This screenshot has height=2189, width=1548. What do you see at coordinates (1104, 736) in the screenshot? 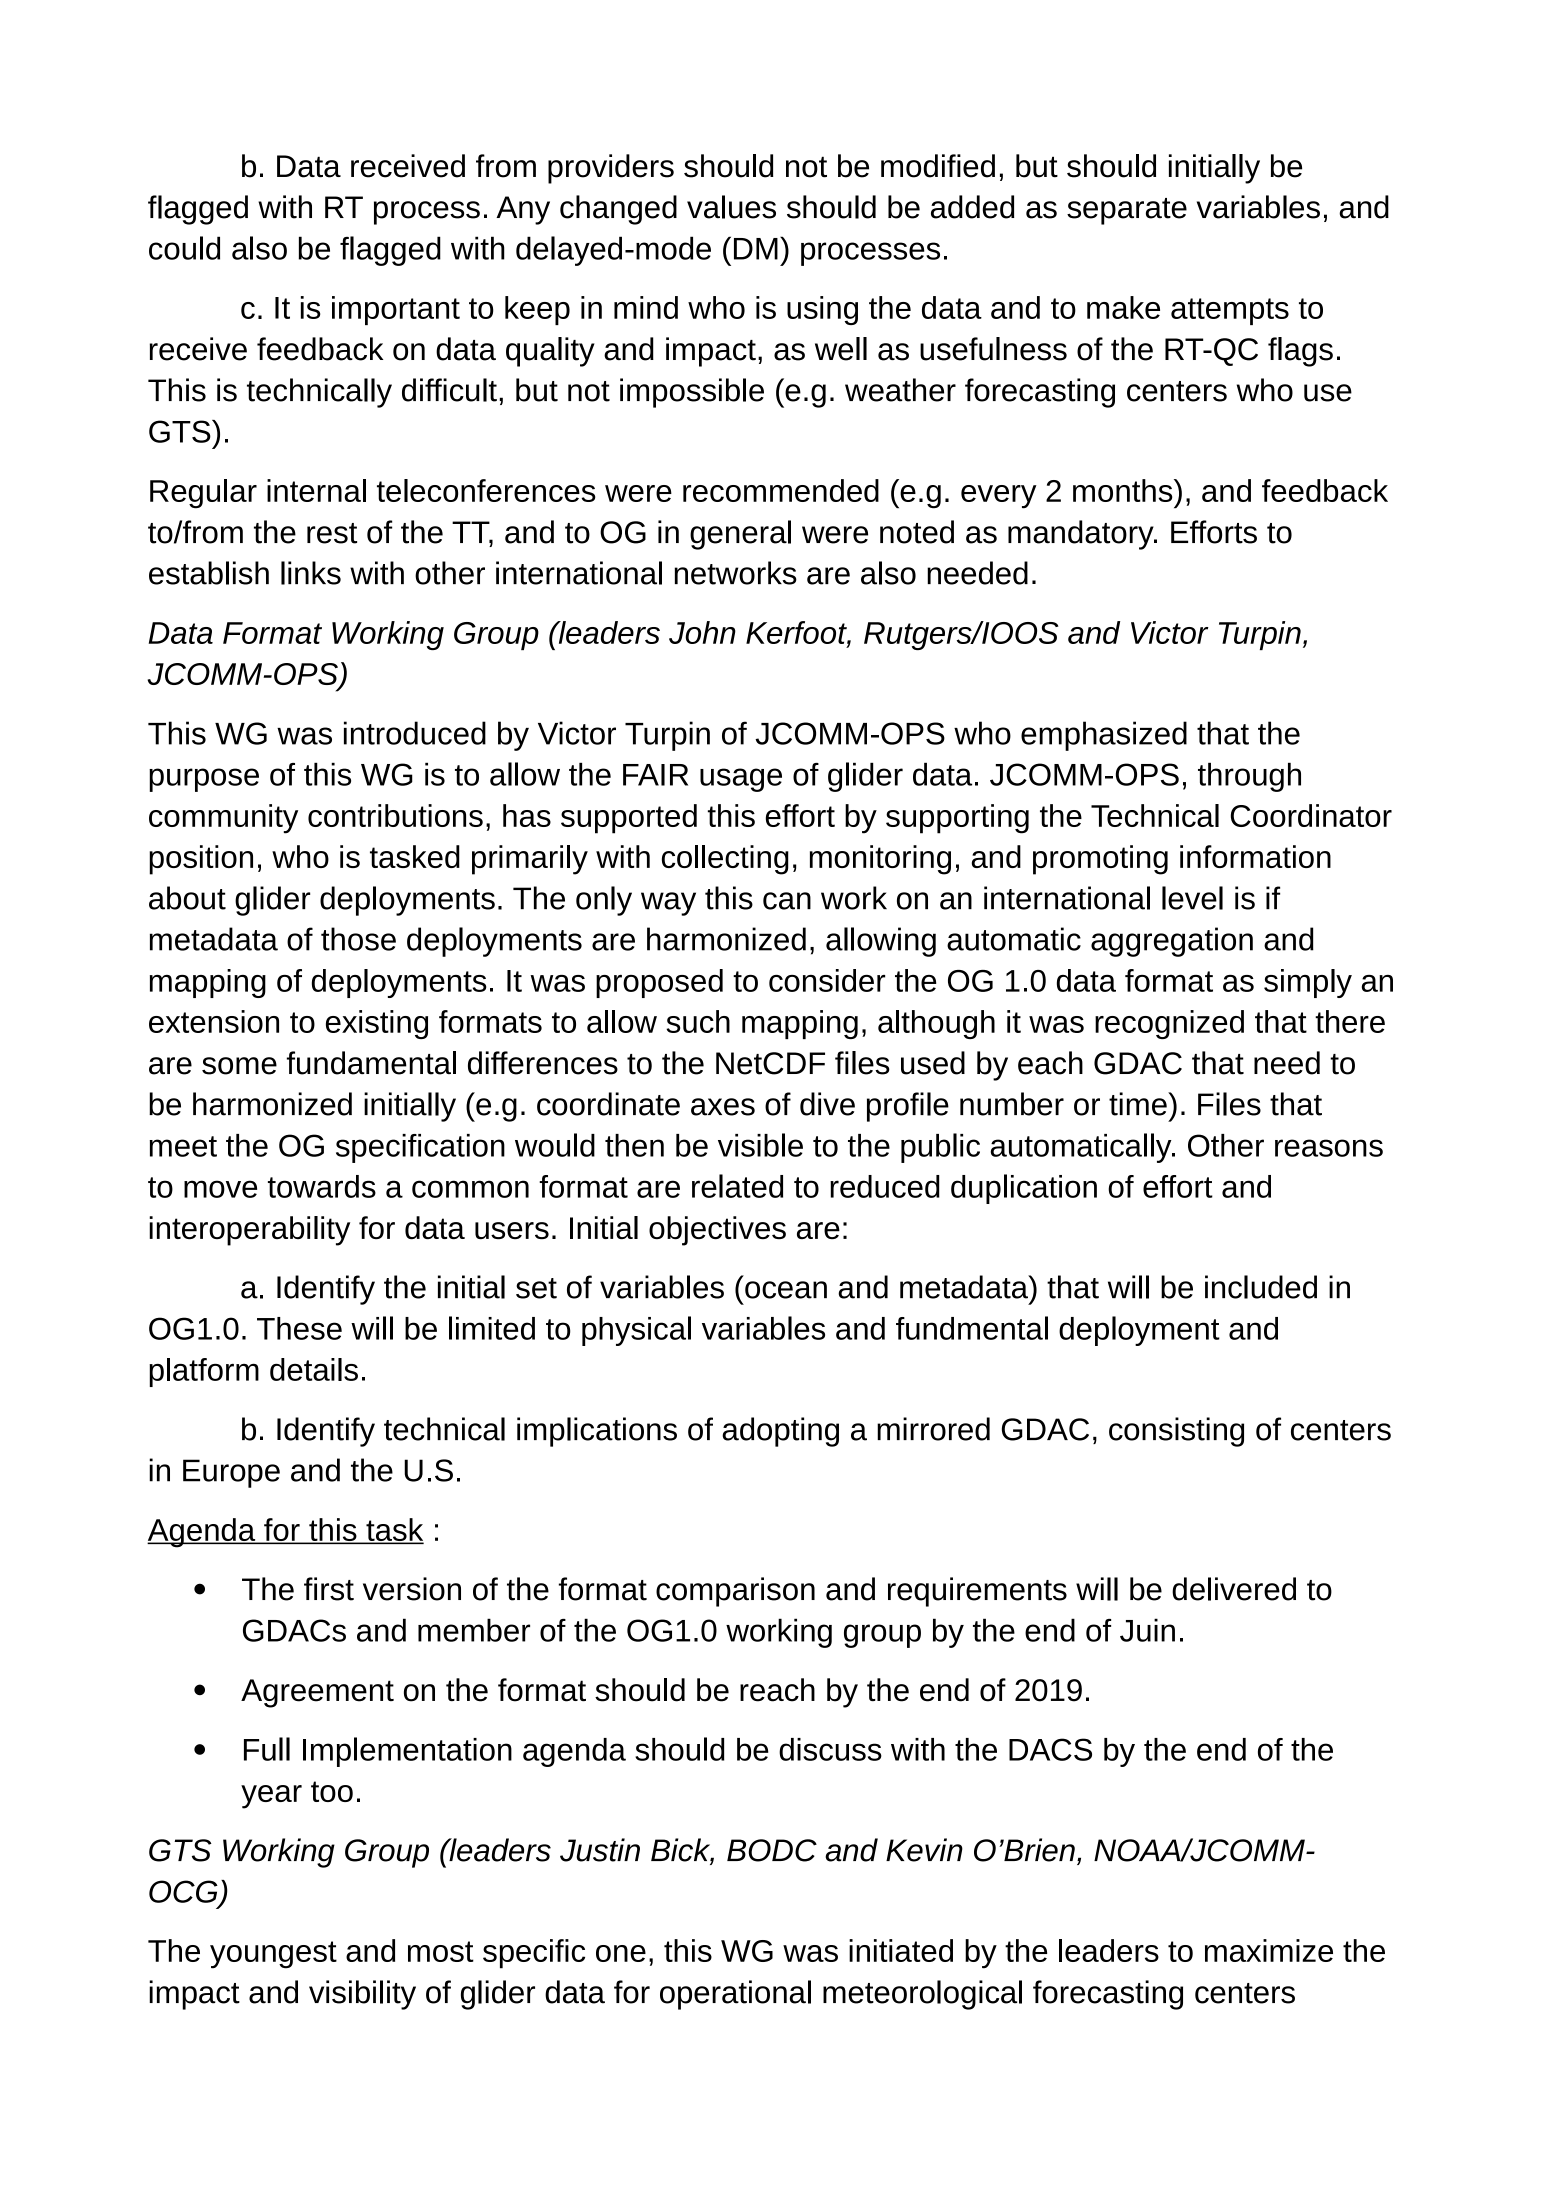
I see `emphasized` at bounding box center [1104, 736].
